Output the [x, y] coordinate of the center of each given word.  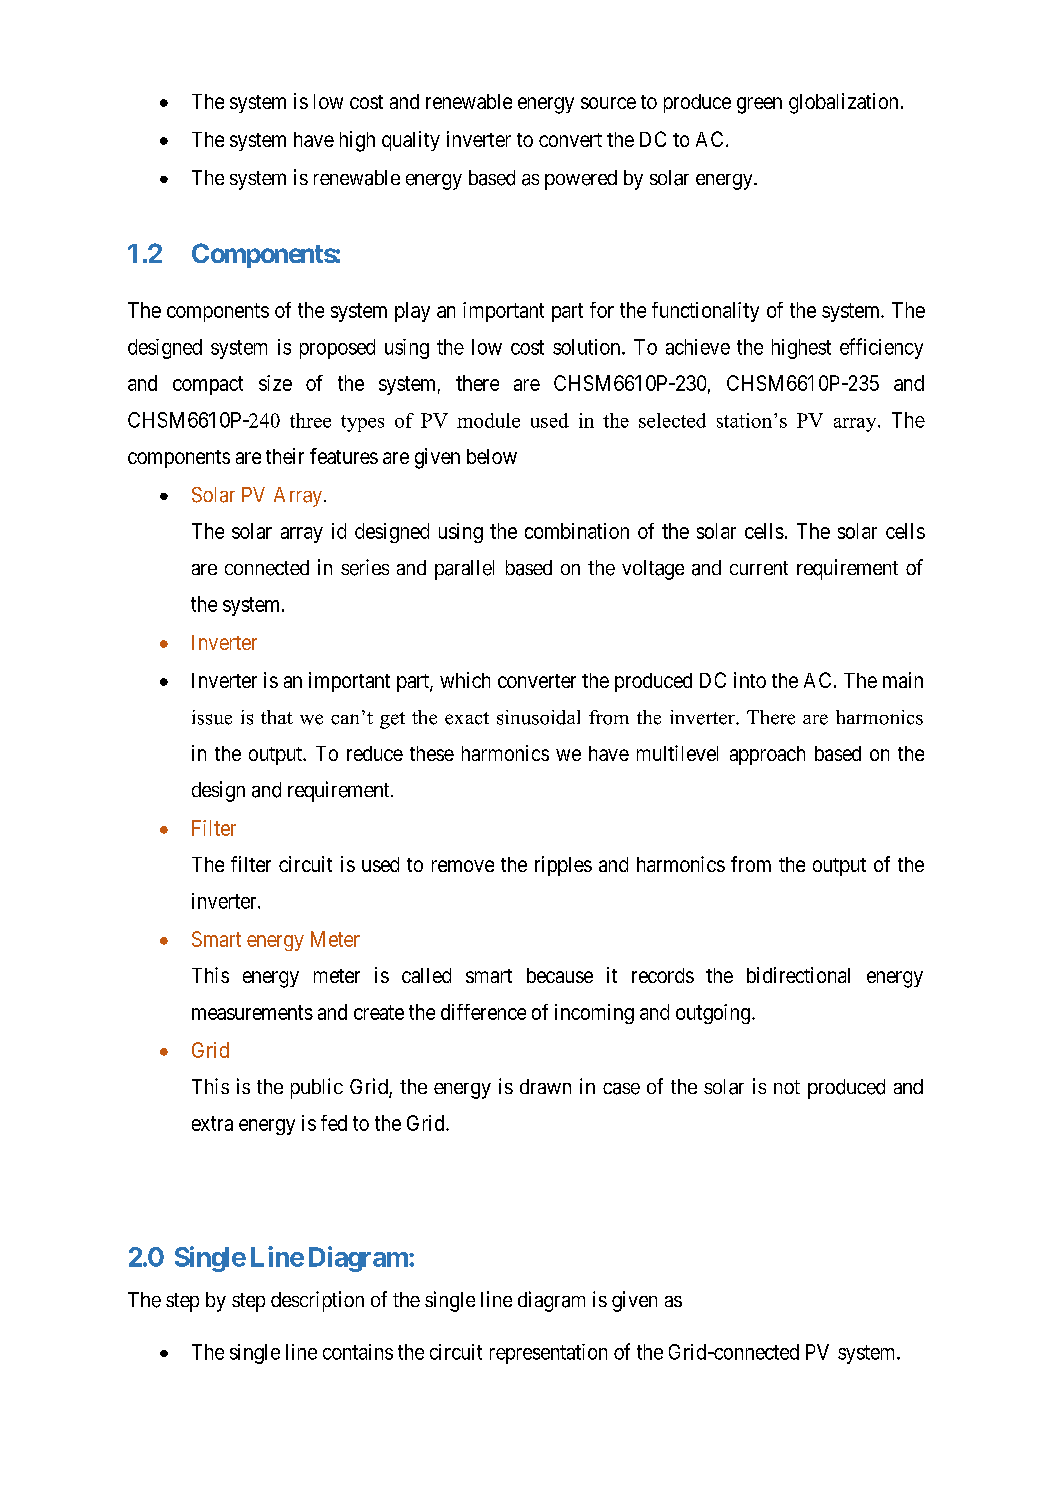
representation [548, 1354]
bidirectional [798, 975]
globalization [843, 103]
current [759, 568]
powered [581, 180]
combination [577, 531]
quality [411, 141]
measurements [252, 1012]
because [560, 975]
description [317, 1301]
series [365, 567]
